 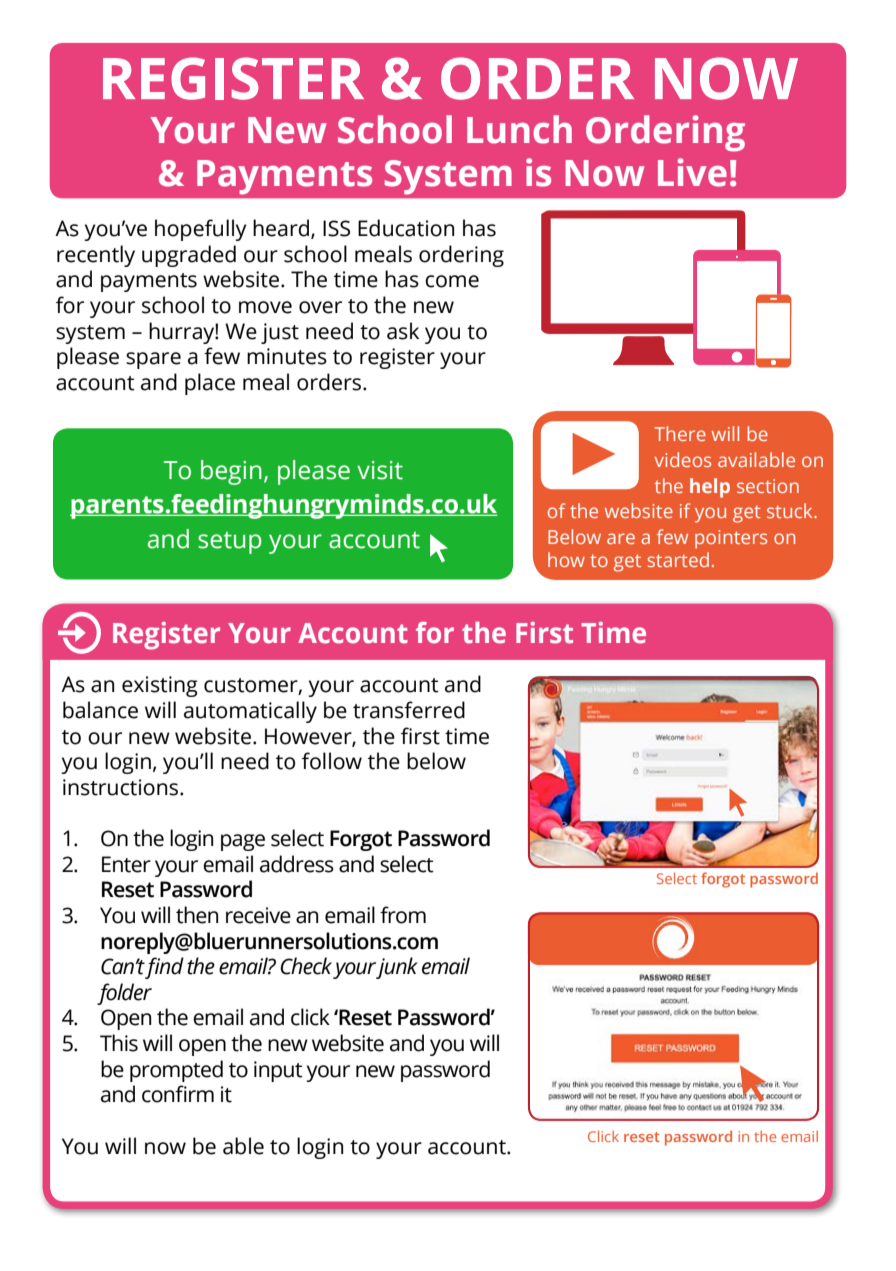 I want to click on from, so click(x=403, y=915).
